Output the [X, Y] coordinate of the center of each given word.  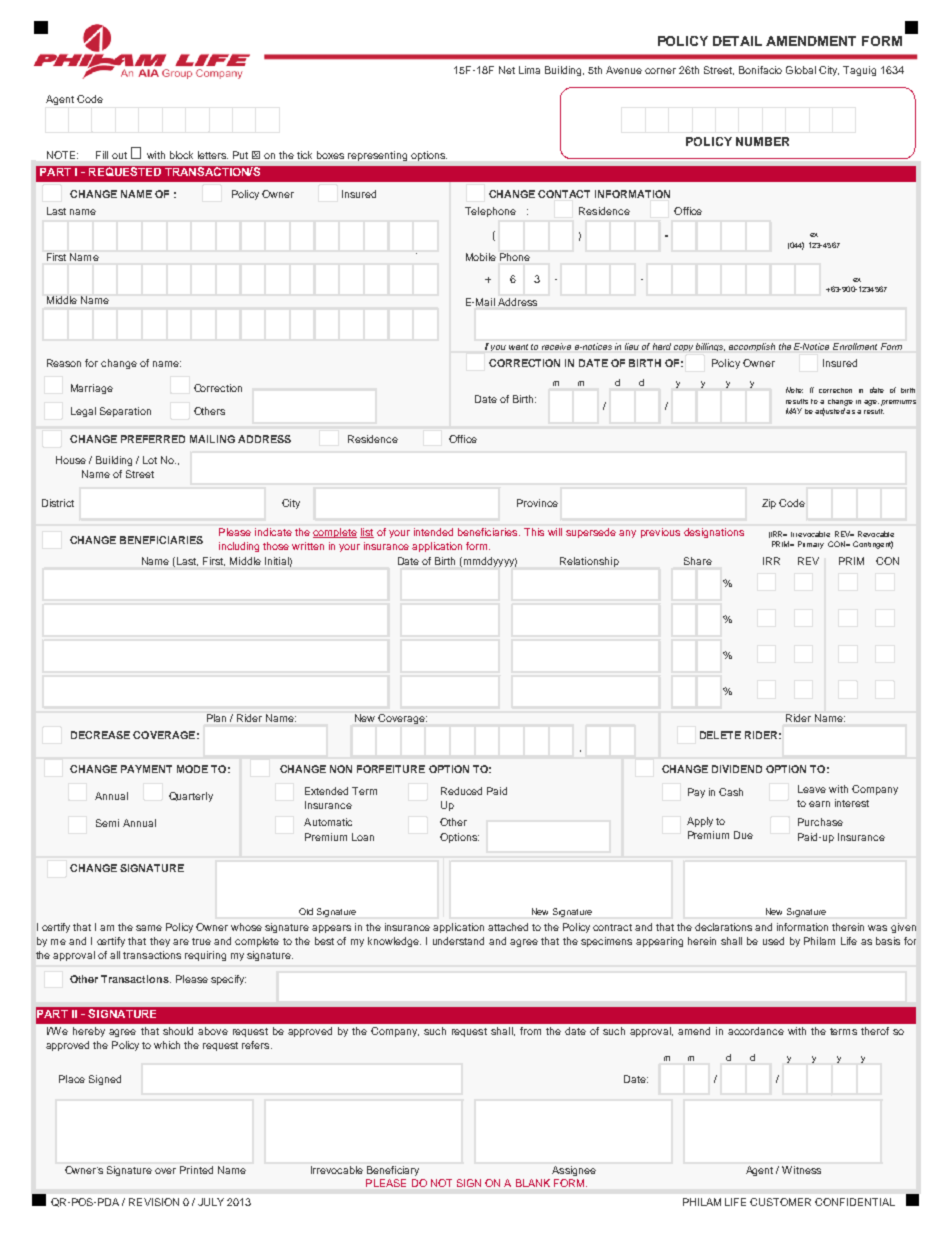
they [160, 942]
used [773, 941]
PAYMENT [146, 769]
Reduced [461, 791]
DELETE [720, 735]
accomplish [752, 347]
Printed [196, 1170]
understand [458, 941]
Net [507, 70]
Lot [150, 460]
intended [433, 532]
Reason [64, 363]
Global [801, 70]
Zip [769, 504]
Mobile [481, 257]
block [181, 155]
